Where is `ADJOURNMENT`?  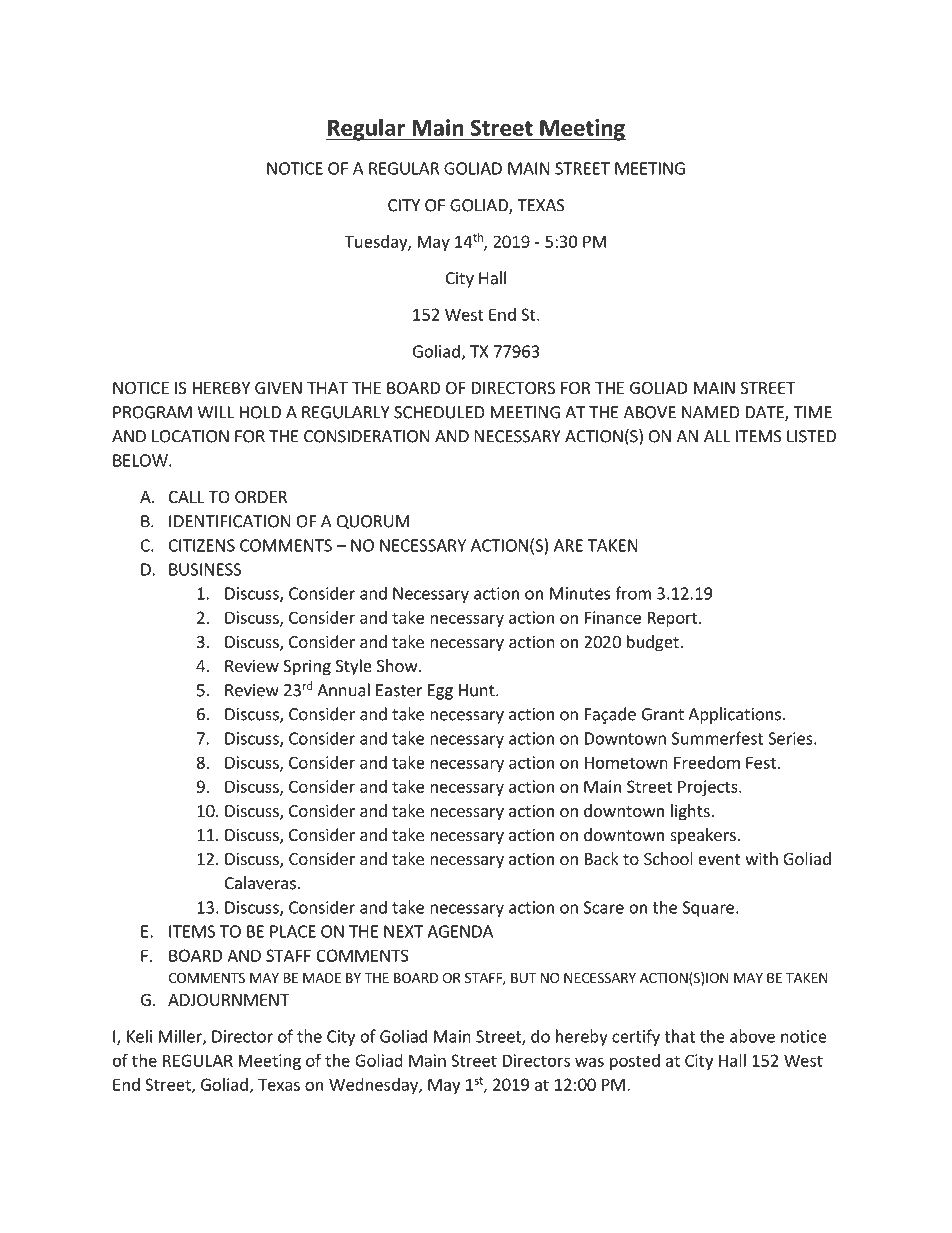 ADJOURNMENT is located at coordinates (228, 1000).
